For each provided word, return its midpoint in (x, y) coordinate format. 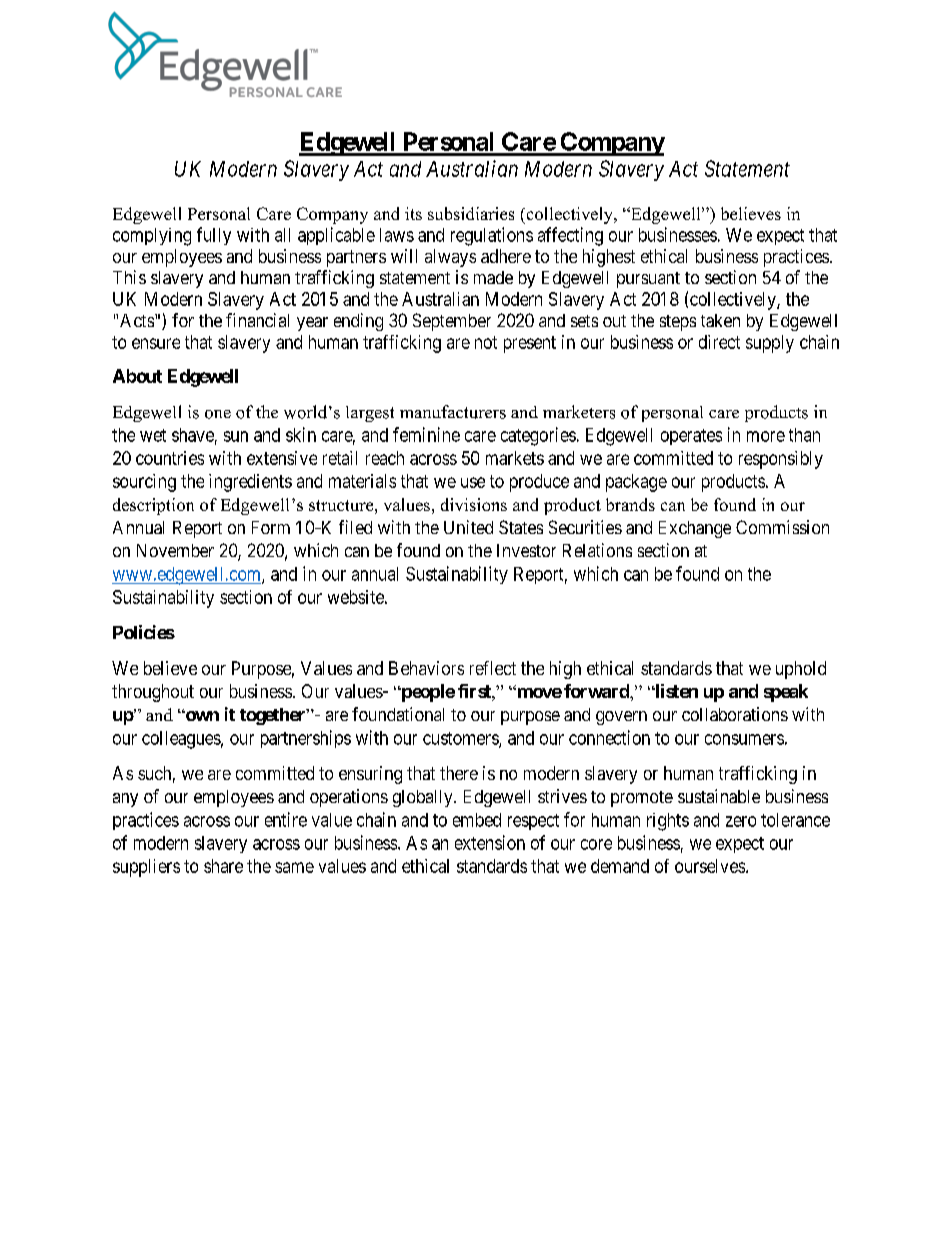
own (201, 716)
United (468, 527)
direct (719, 342)
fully (214, 236)
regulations (492, 236)
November (175, 550)
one (218, 414)
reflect (493, 668)
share (223, 866)
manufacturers (453, 412)
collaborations (735, 714)
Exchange (695, 529)
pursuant (648, 280)
